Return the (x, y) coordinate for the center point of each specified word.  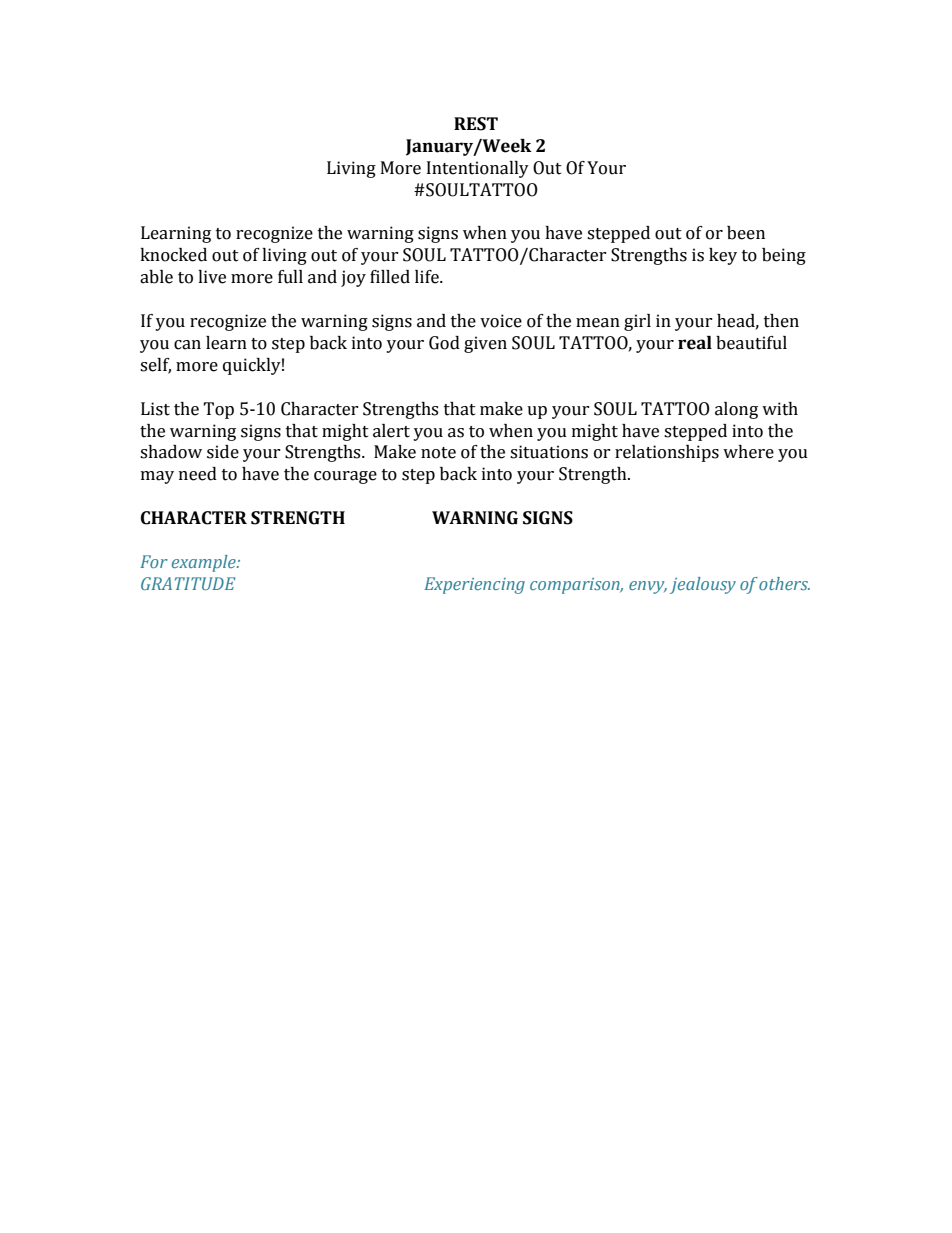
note (438, 453)
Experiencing (474, 585)
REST (476, 124)
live (212, 277)
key (723, 256)
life (428, 277)
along (736, 410)
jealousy (703, 585)
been (746, 233)
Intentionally (478, 169)
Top (218, 410)
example (205, 563)
